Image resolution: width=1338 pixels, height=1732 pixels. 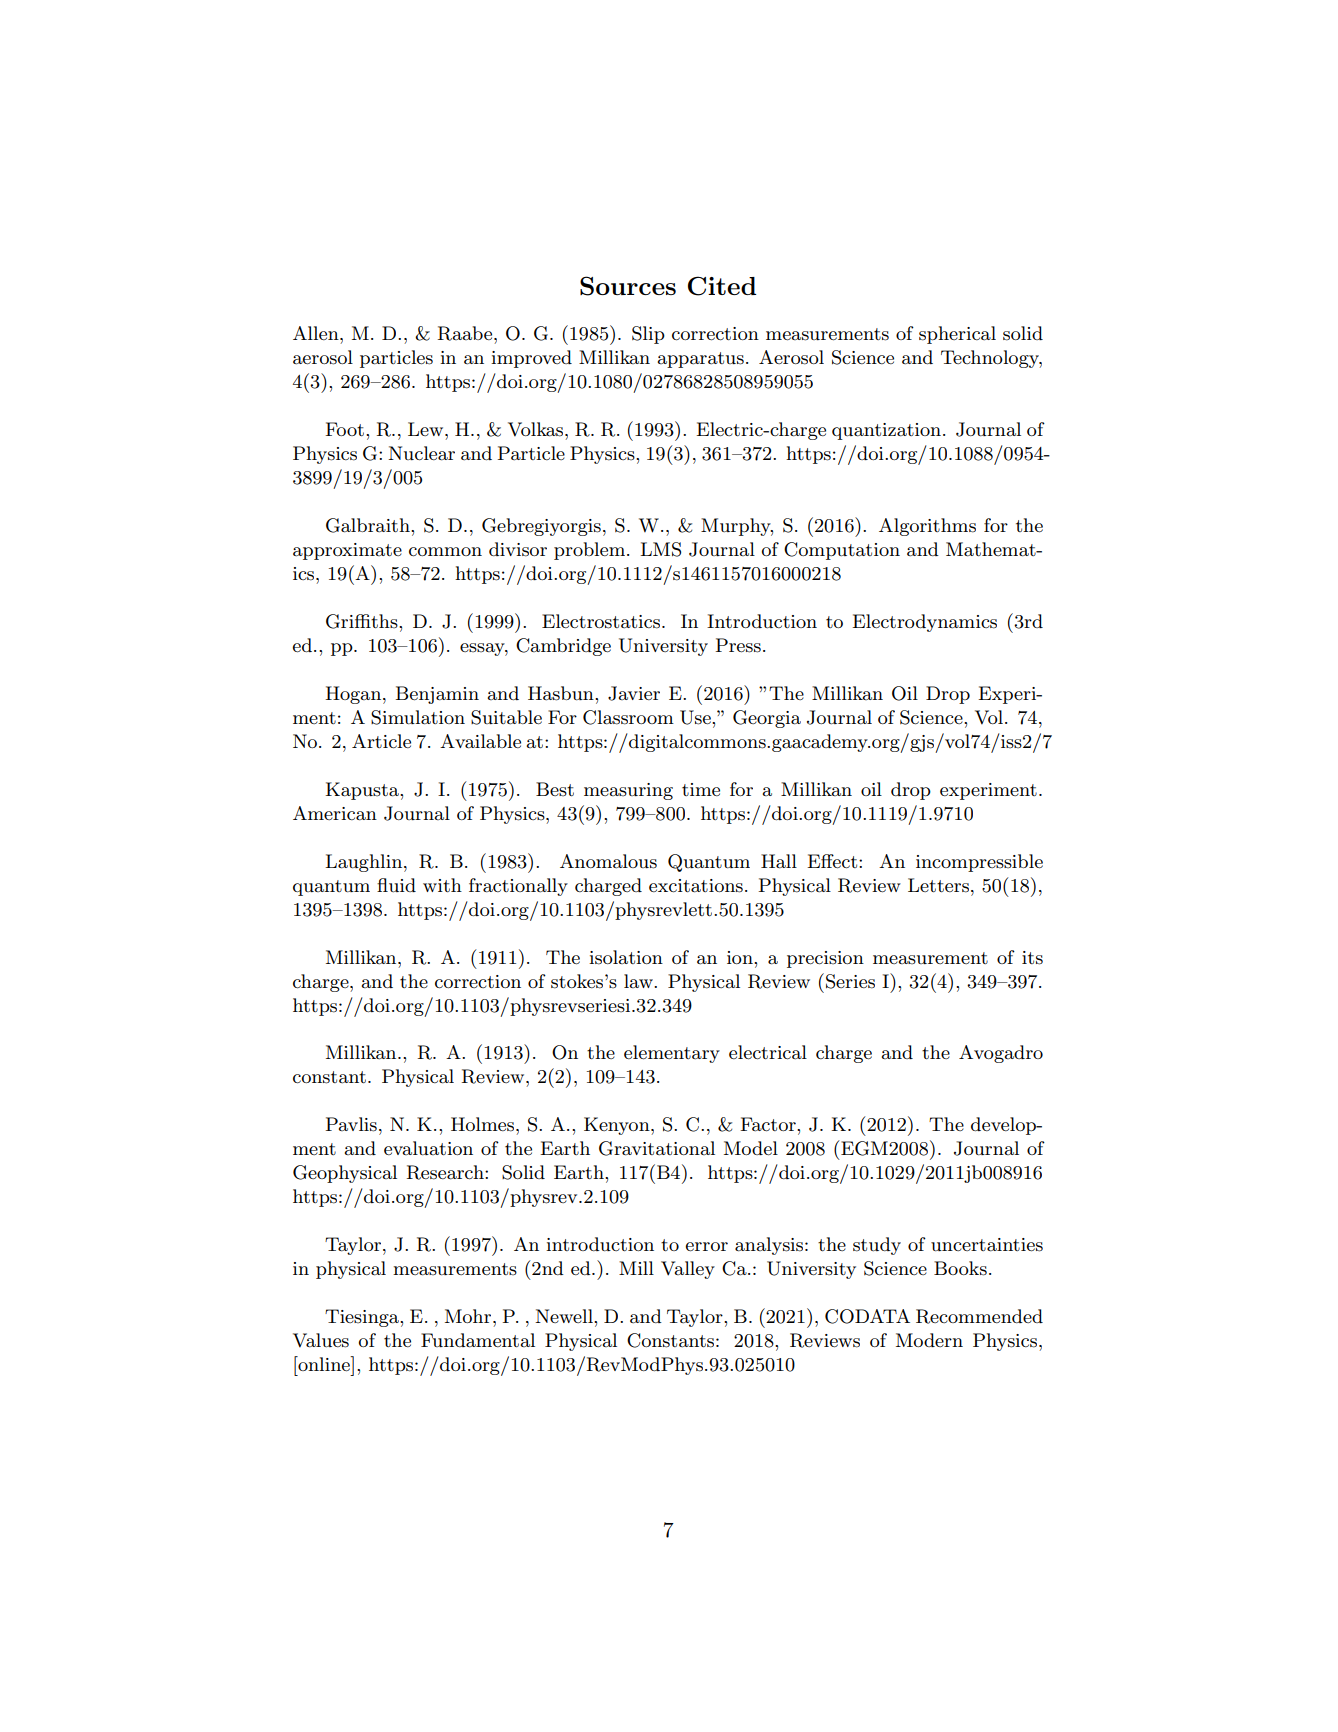 I want to click on law, so click(x=639, y=981).
